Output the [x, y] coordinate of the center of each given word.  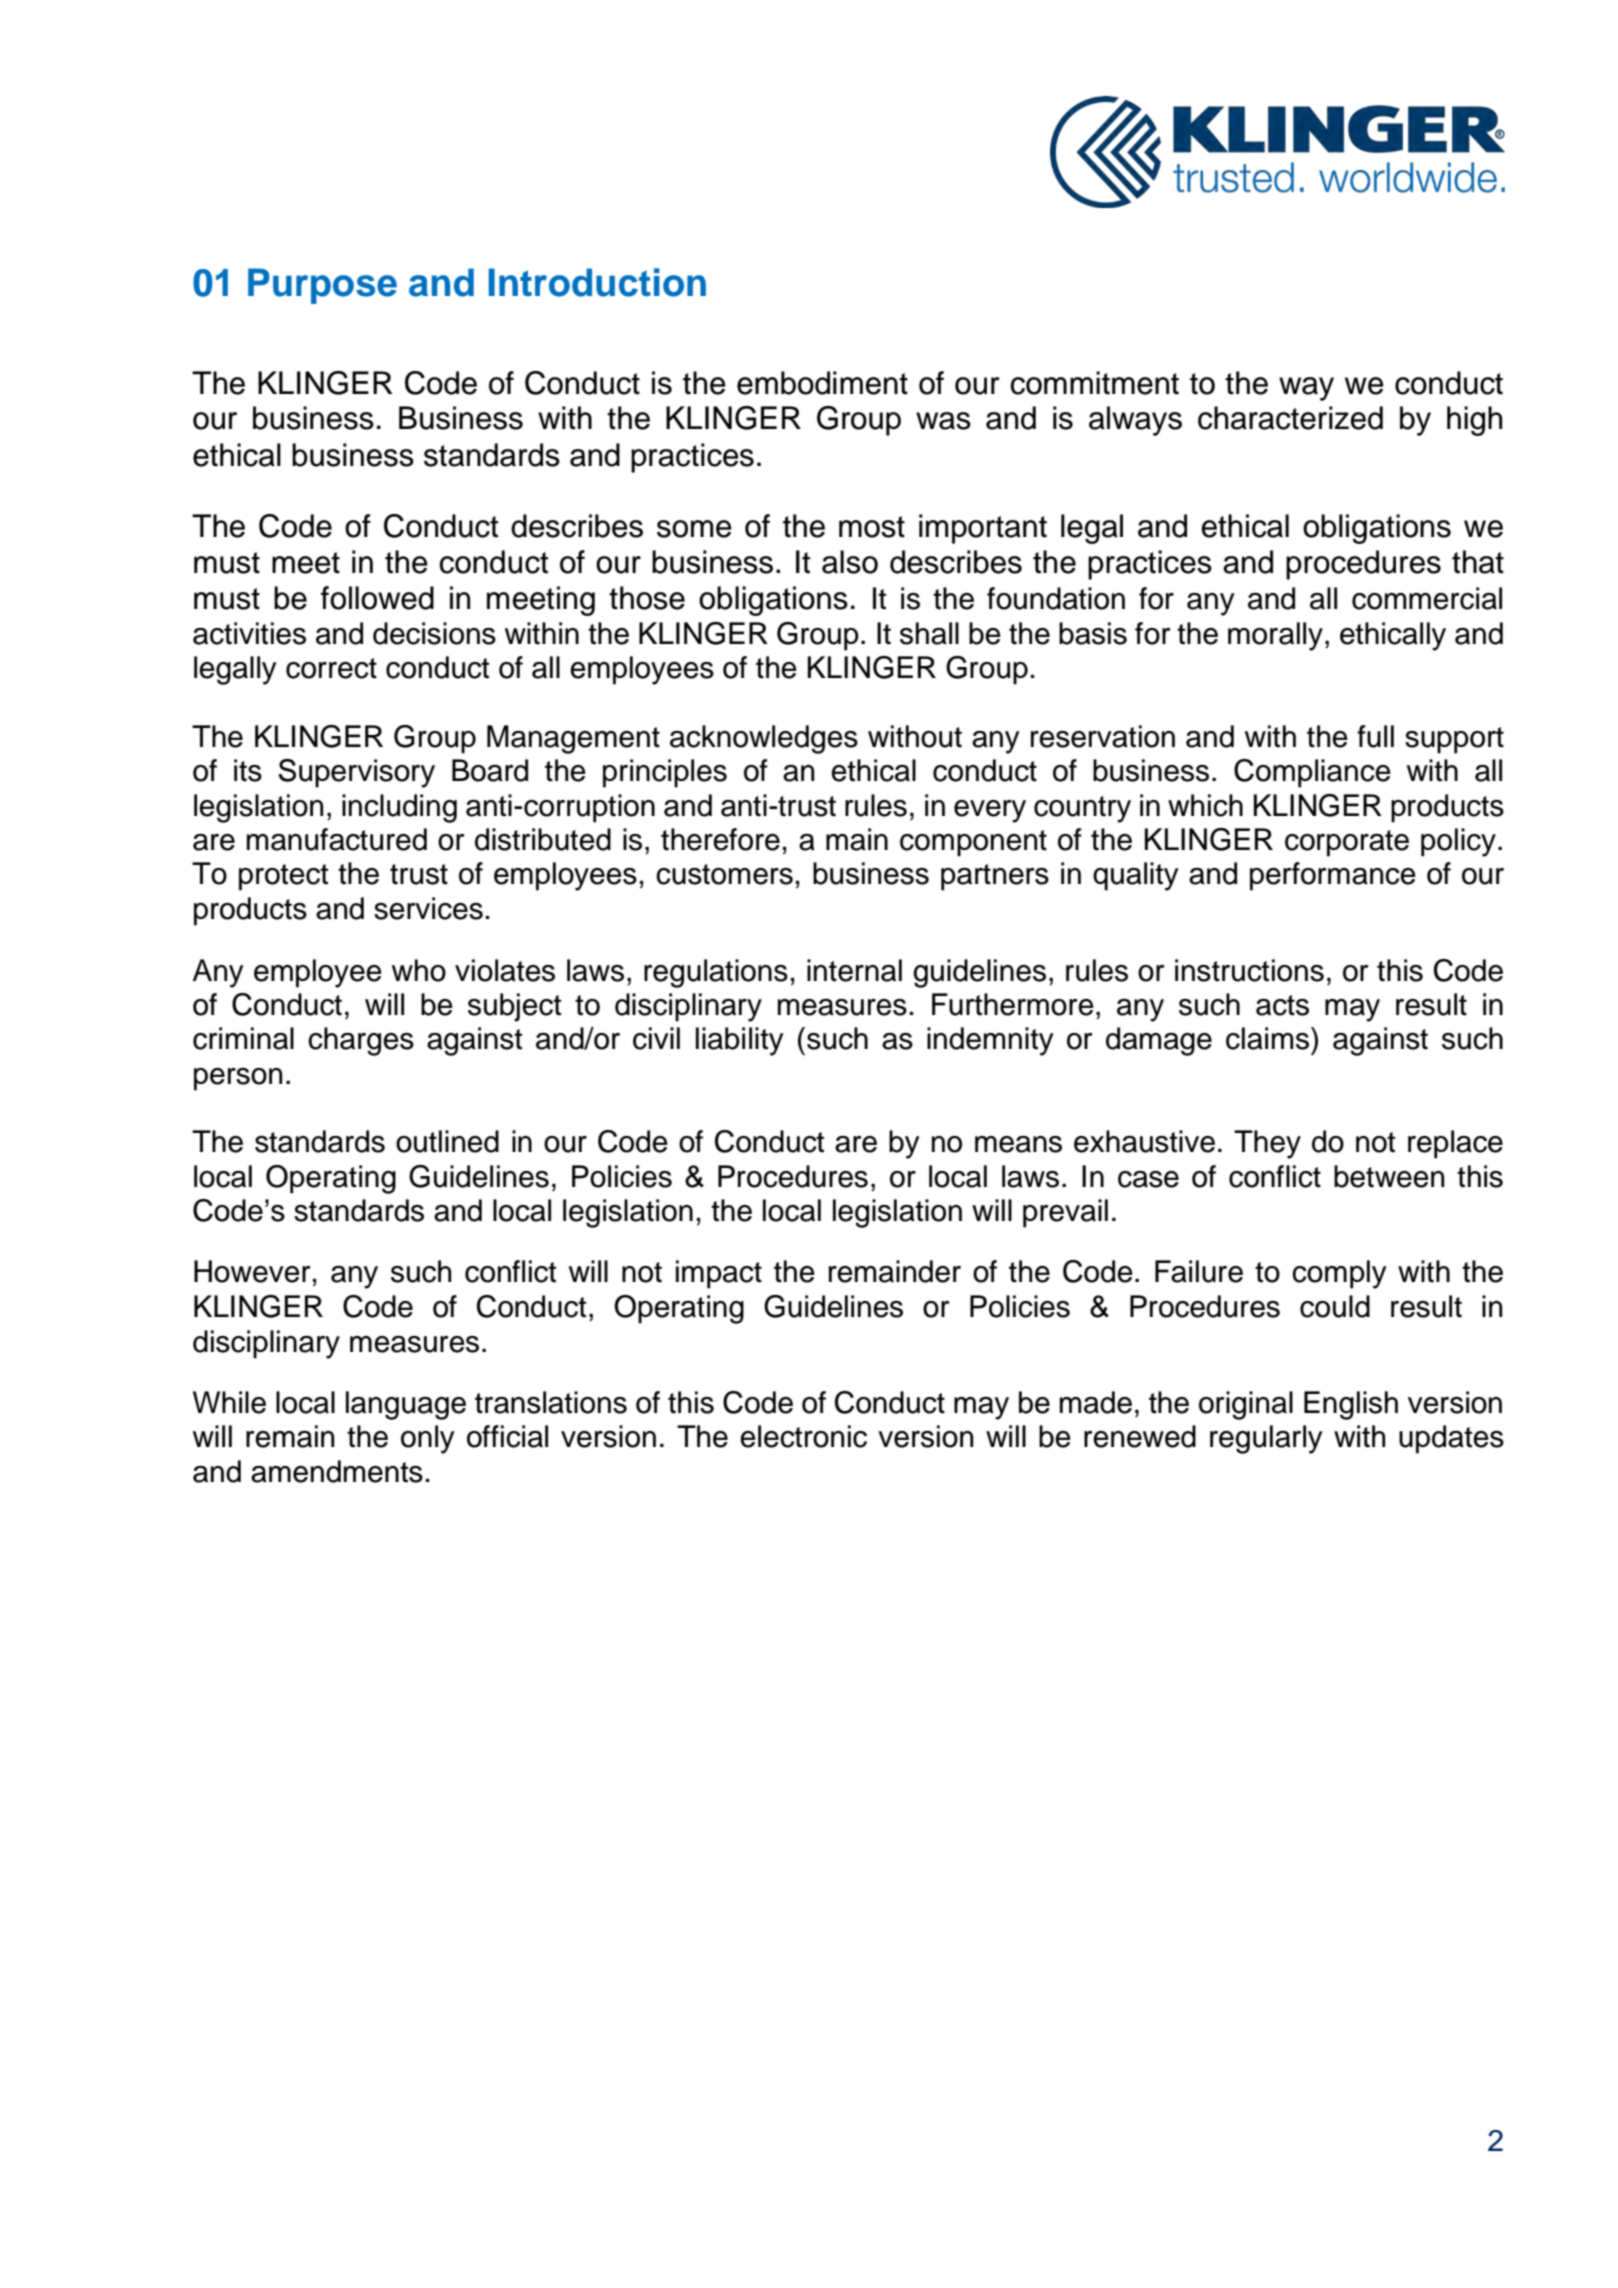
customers [724, 874]
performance [1333, 876]
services [428, 908]
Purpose [322, 286]
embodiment [822, 383]
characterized [1290, 418]
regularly [1266, 1439]
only [428, 1439]
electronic [803, 1436]
